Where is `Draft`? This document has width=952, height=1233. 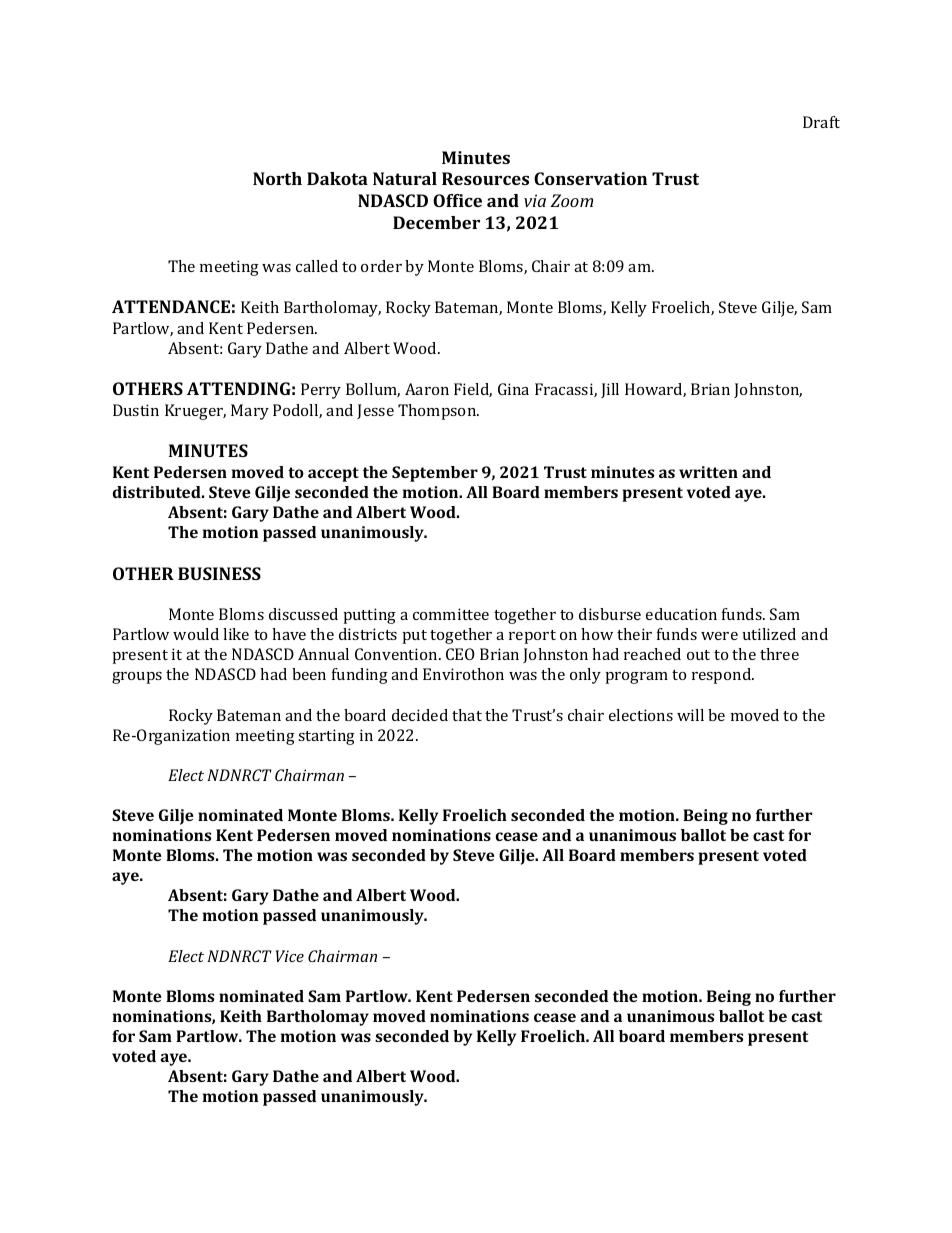
Draft is located at coordinates (821, 122).
